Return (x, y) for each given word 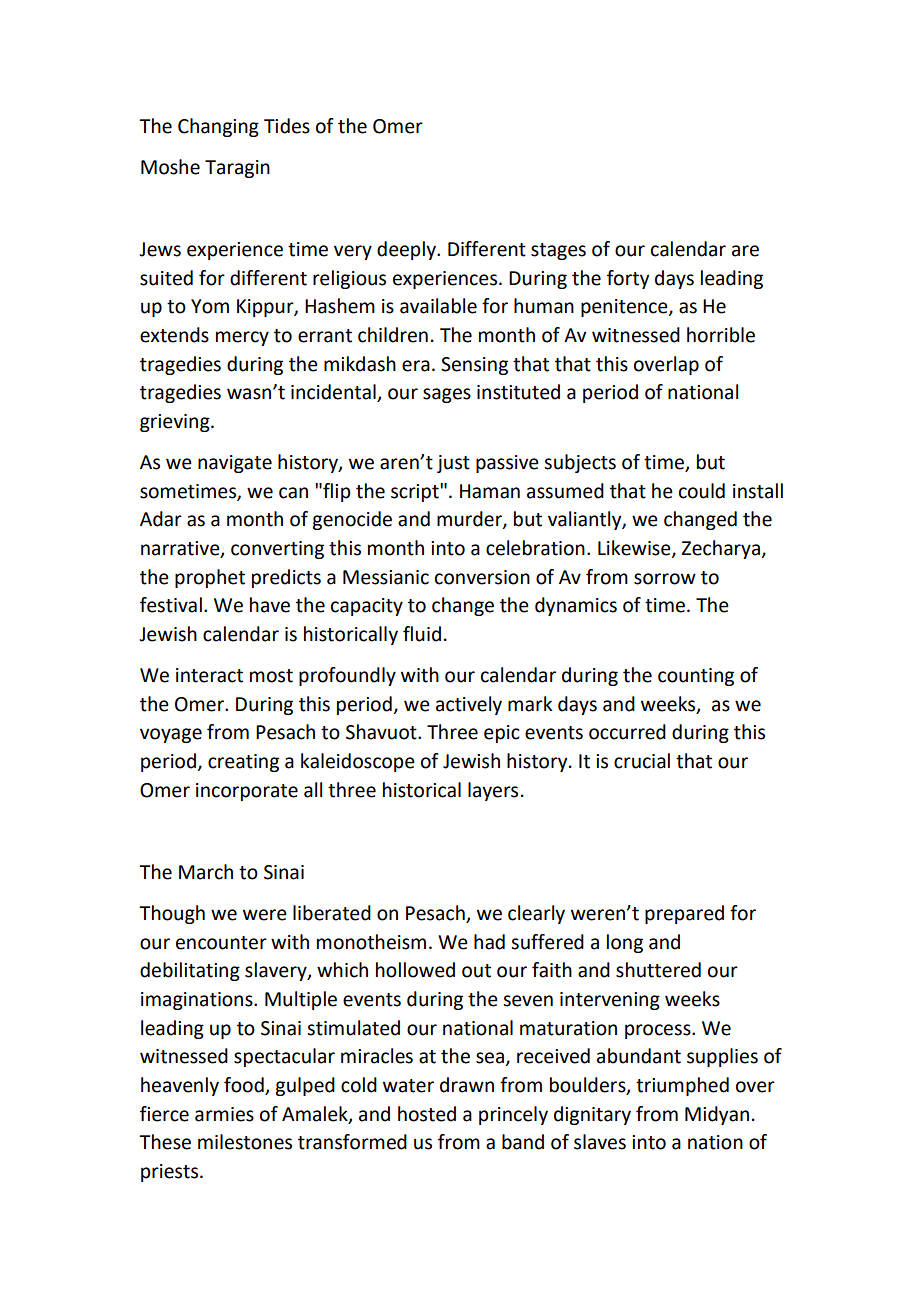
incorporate (247, 792)
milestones (245, 1142)
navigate (235, 464)
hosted (427, 1114)
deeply (407, 250)
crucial (642, 761)
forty (628, 279)
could (702, 491)
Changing (218, 127)
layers (493, 791)
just (453, 464)
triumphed (682, 1086)
